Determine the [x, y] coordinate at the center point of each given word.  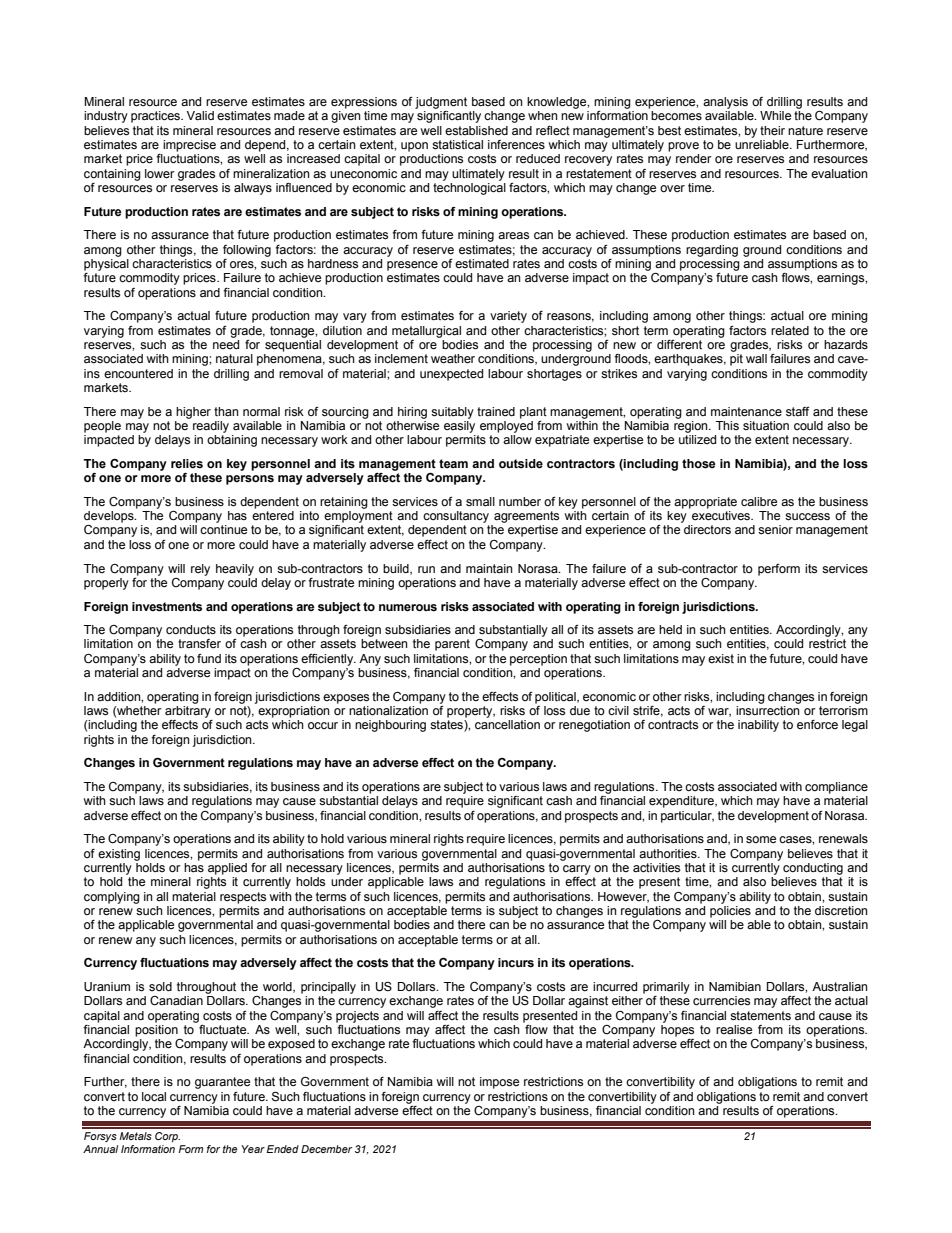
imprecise [189, 146]
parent [452, 645]
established [476, 131]
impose [499, 1083]
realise [734, 1030]
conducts [191, 630]
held [670, 630]
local [154, 1096]
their [772, 131]
